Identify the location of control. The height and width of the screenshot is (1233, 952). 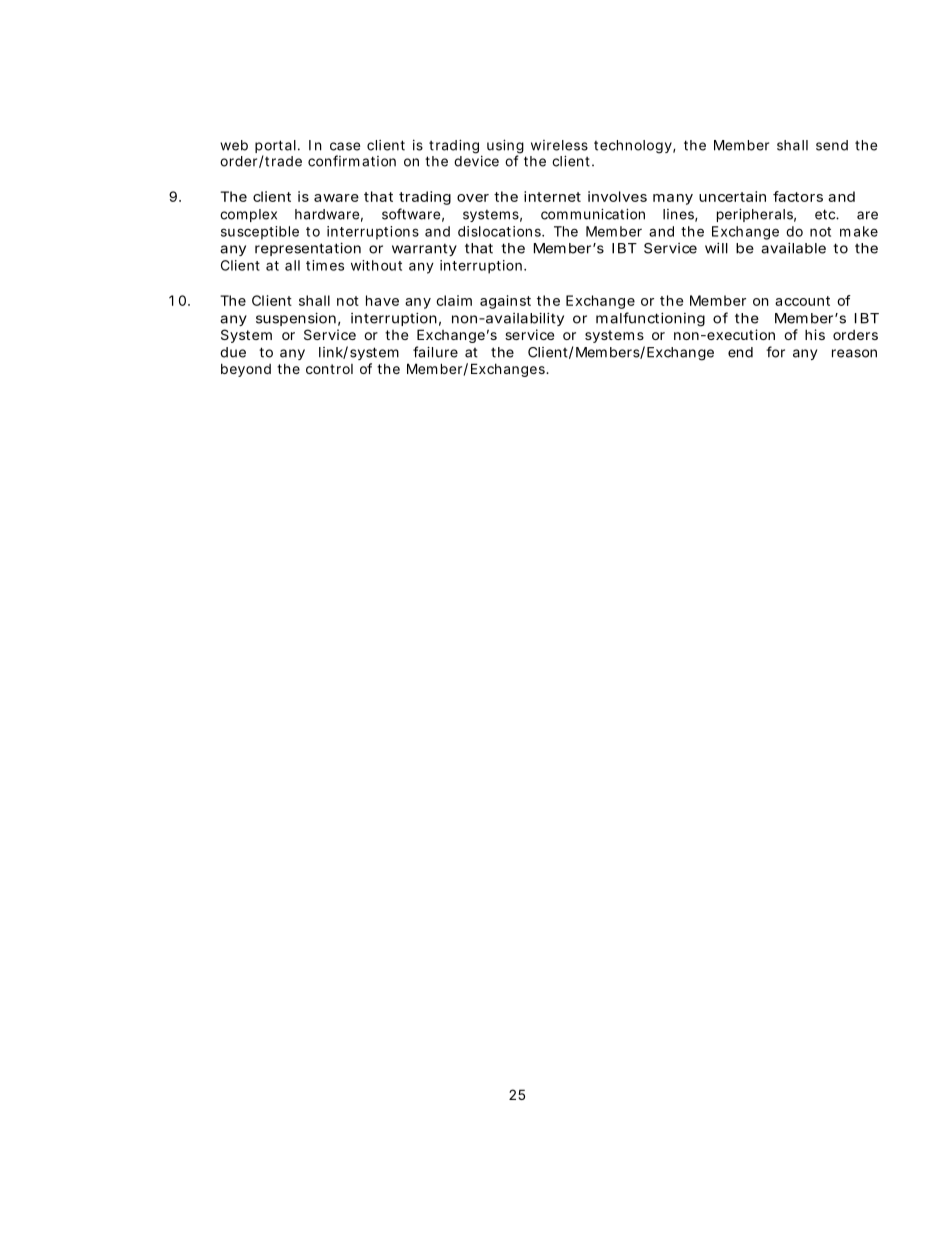
(329, 369).
